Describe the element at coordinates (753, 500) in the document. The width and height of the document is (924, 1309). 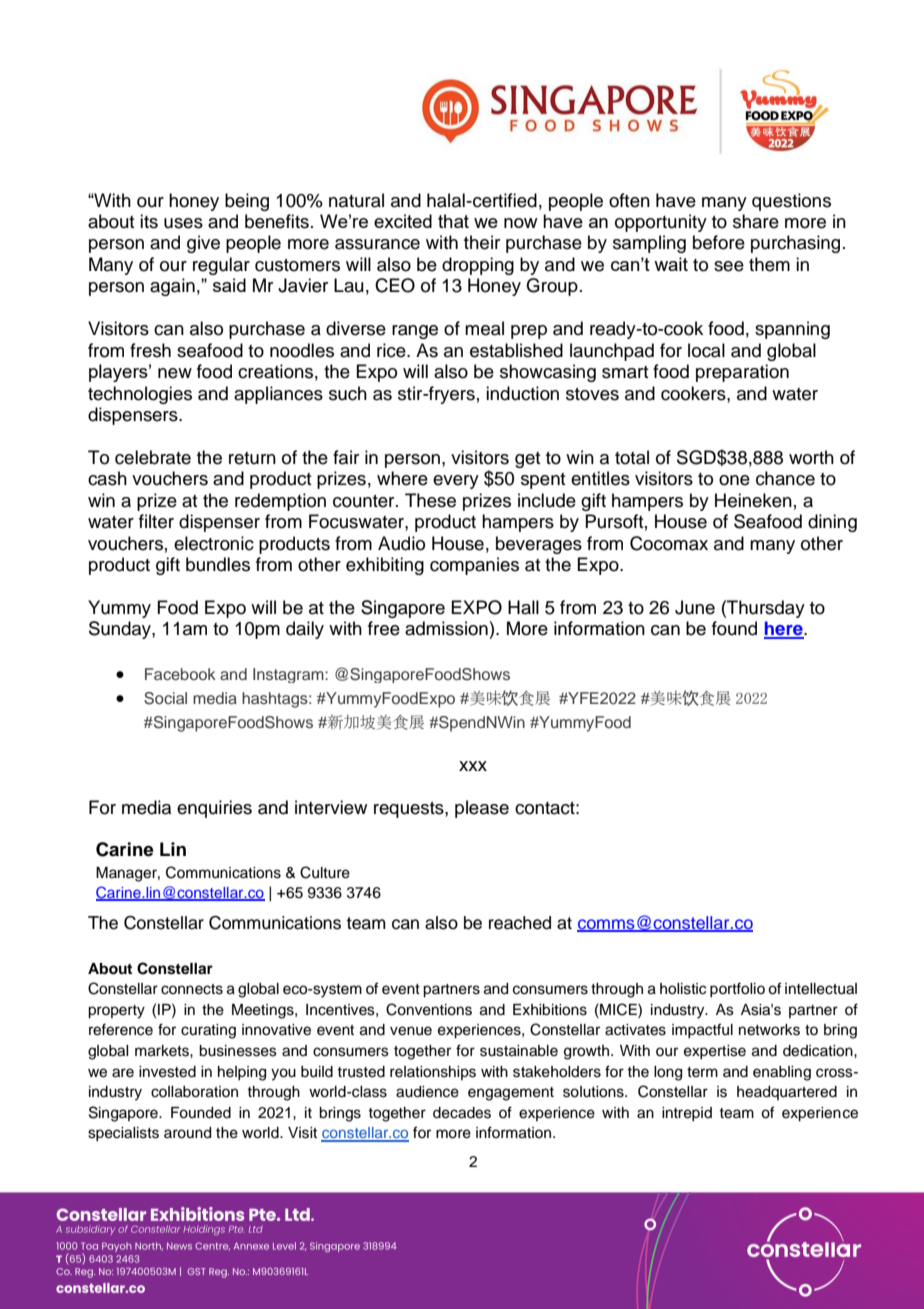
I see `Heineken` at that location.
